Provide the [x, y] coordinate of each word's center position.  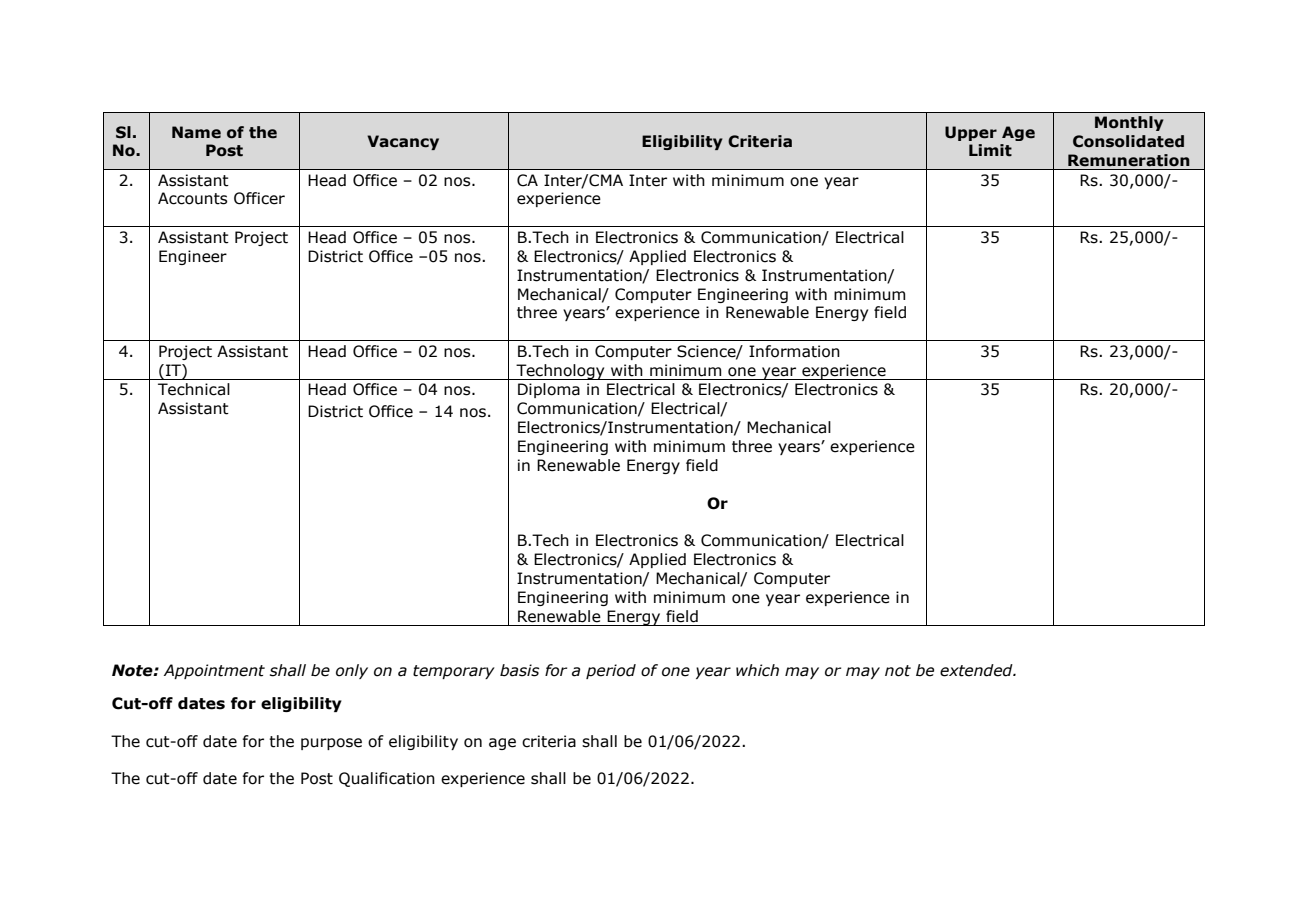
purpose [331, 744]
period [611, 671]
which [757, 670]
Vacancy [403, 142]
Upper [971, 133]
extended [977, 670]
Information [794, 351]
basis [519, 670]
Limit [990, 150]
